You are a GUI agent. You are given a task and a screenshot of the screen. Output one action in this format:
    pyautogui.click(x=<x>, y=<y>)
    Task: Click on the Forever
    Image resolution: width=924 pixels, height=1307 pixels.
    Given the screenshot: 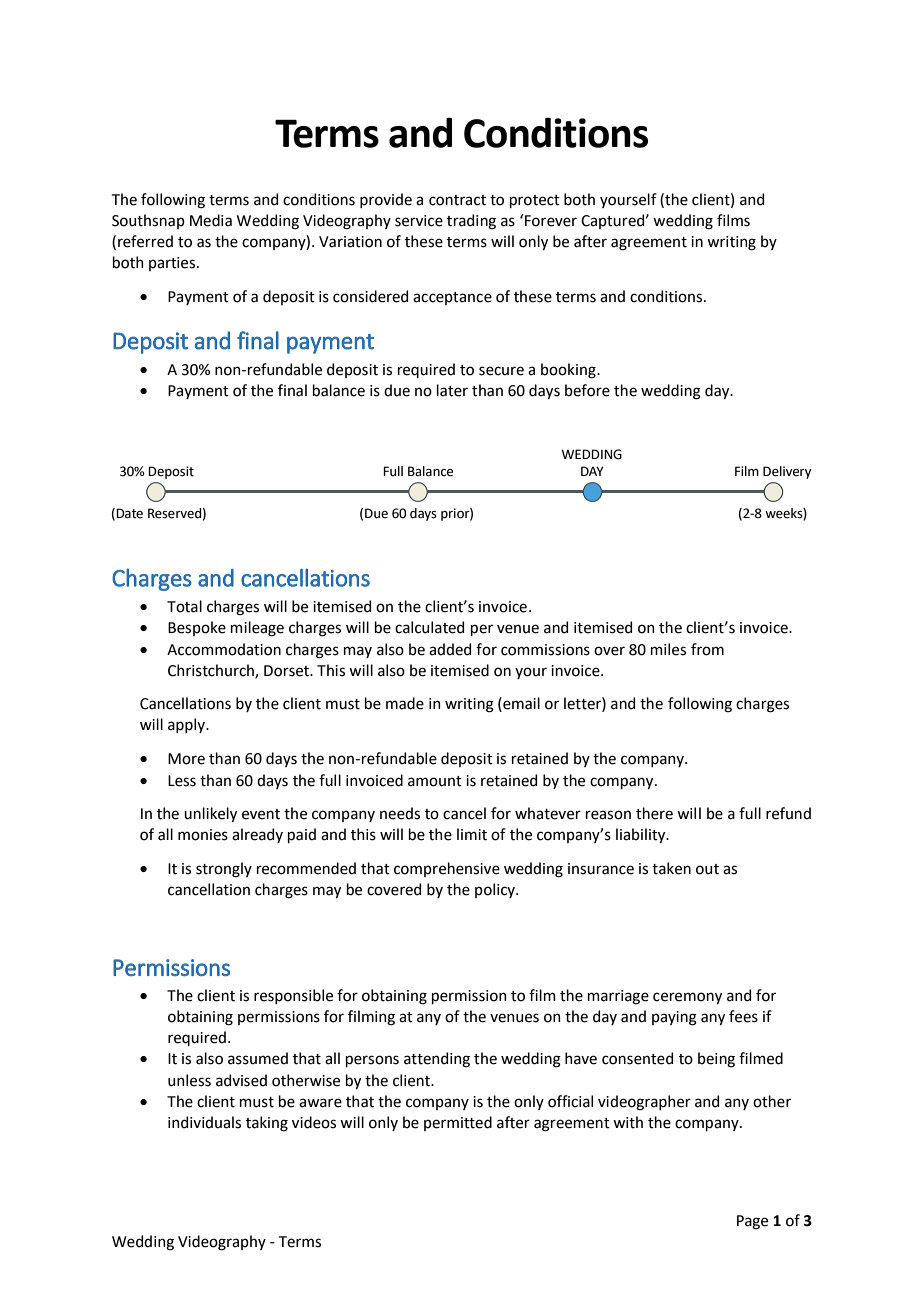 What is the action you would take?
    pyautogui.click(x=551, y=221)
